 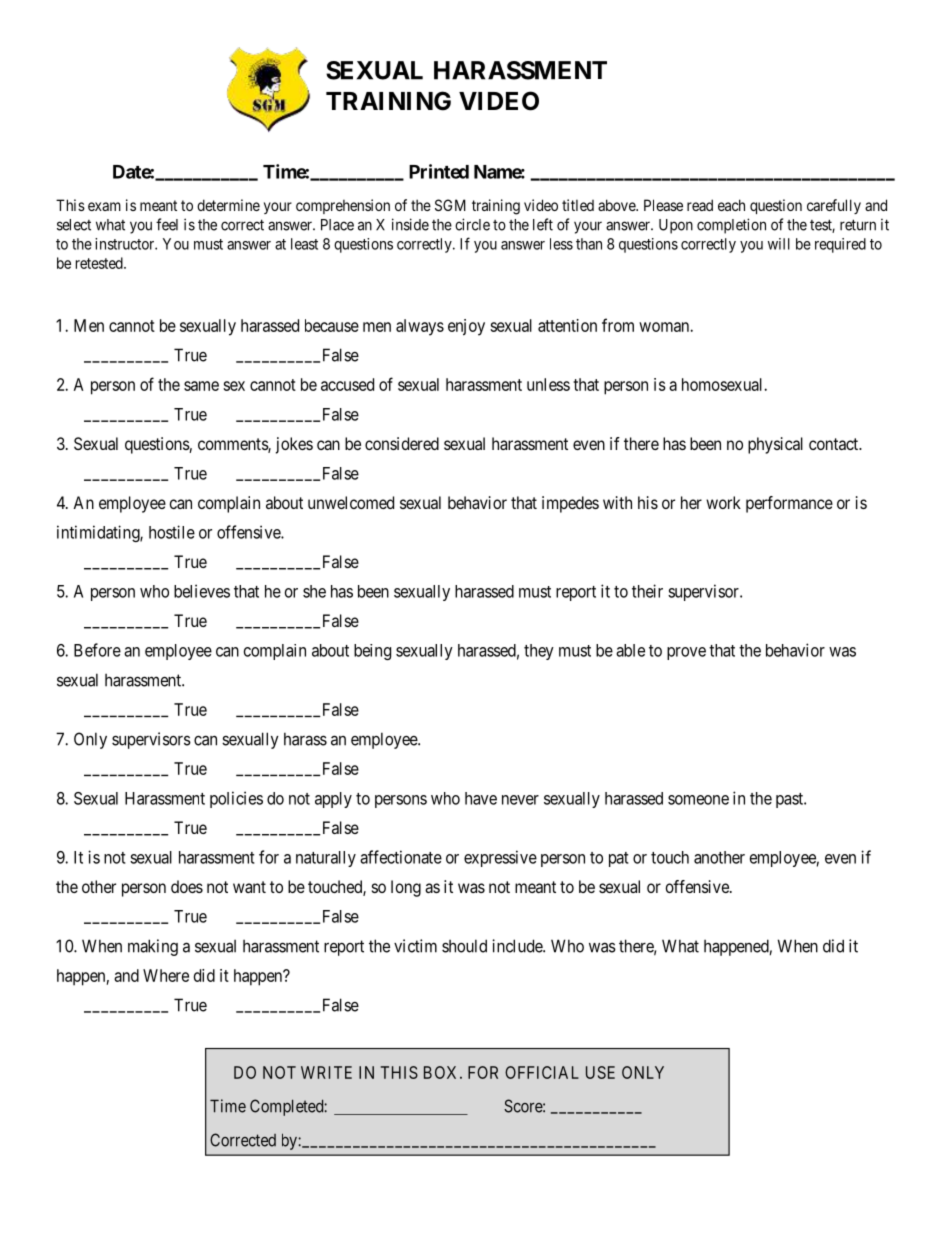 What do you see at coordinates (166, 975) in the screenshot?
I see `Where` at bounding box center [166, 975].
